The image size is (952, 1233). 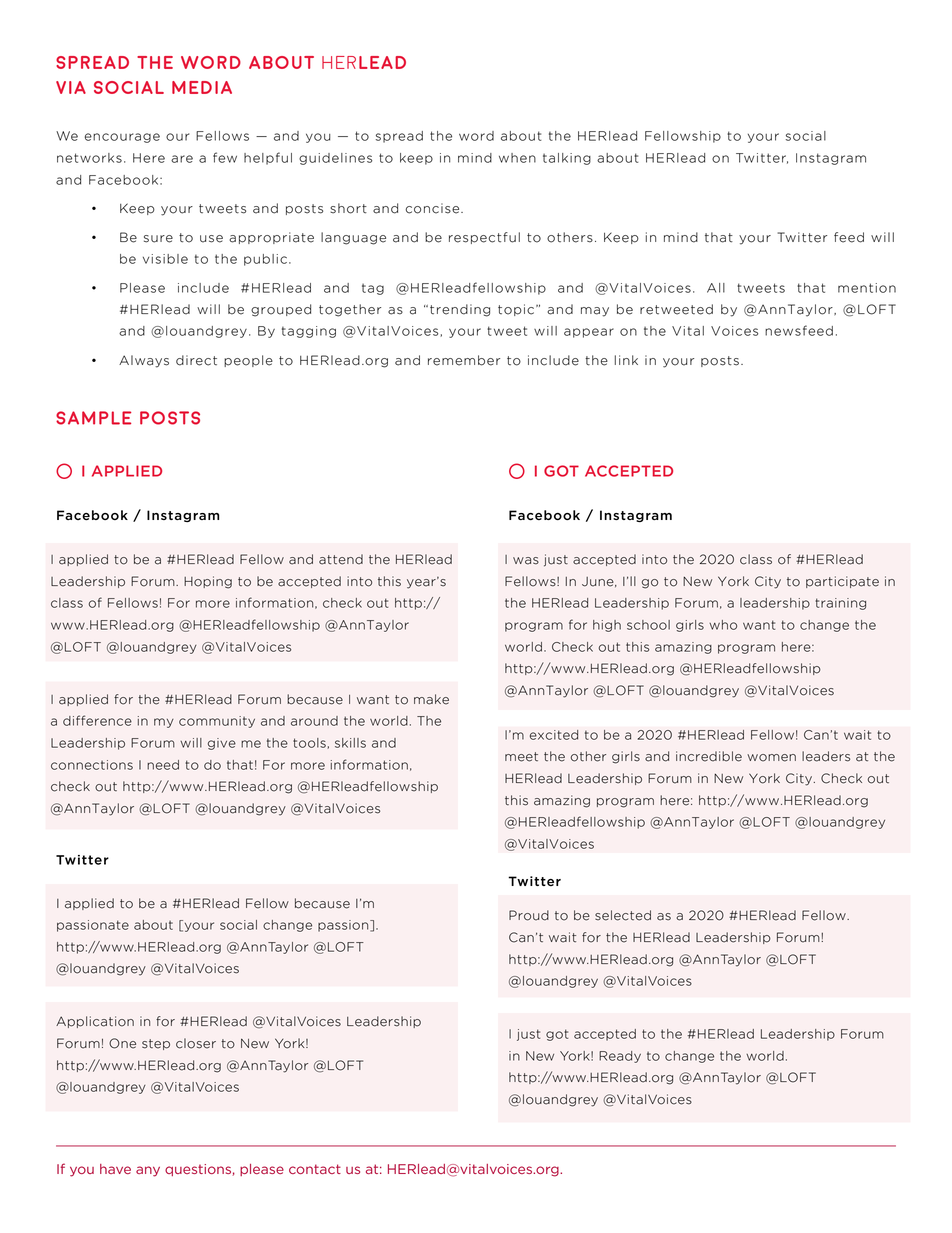 I want to click on Ready, so click(x=620, y=1057).
